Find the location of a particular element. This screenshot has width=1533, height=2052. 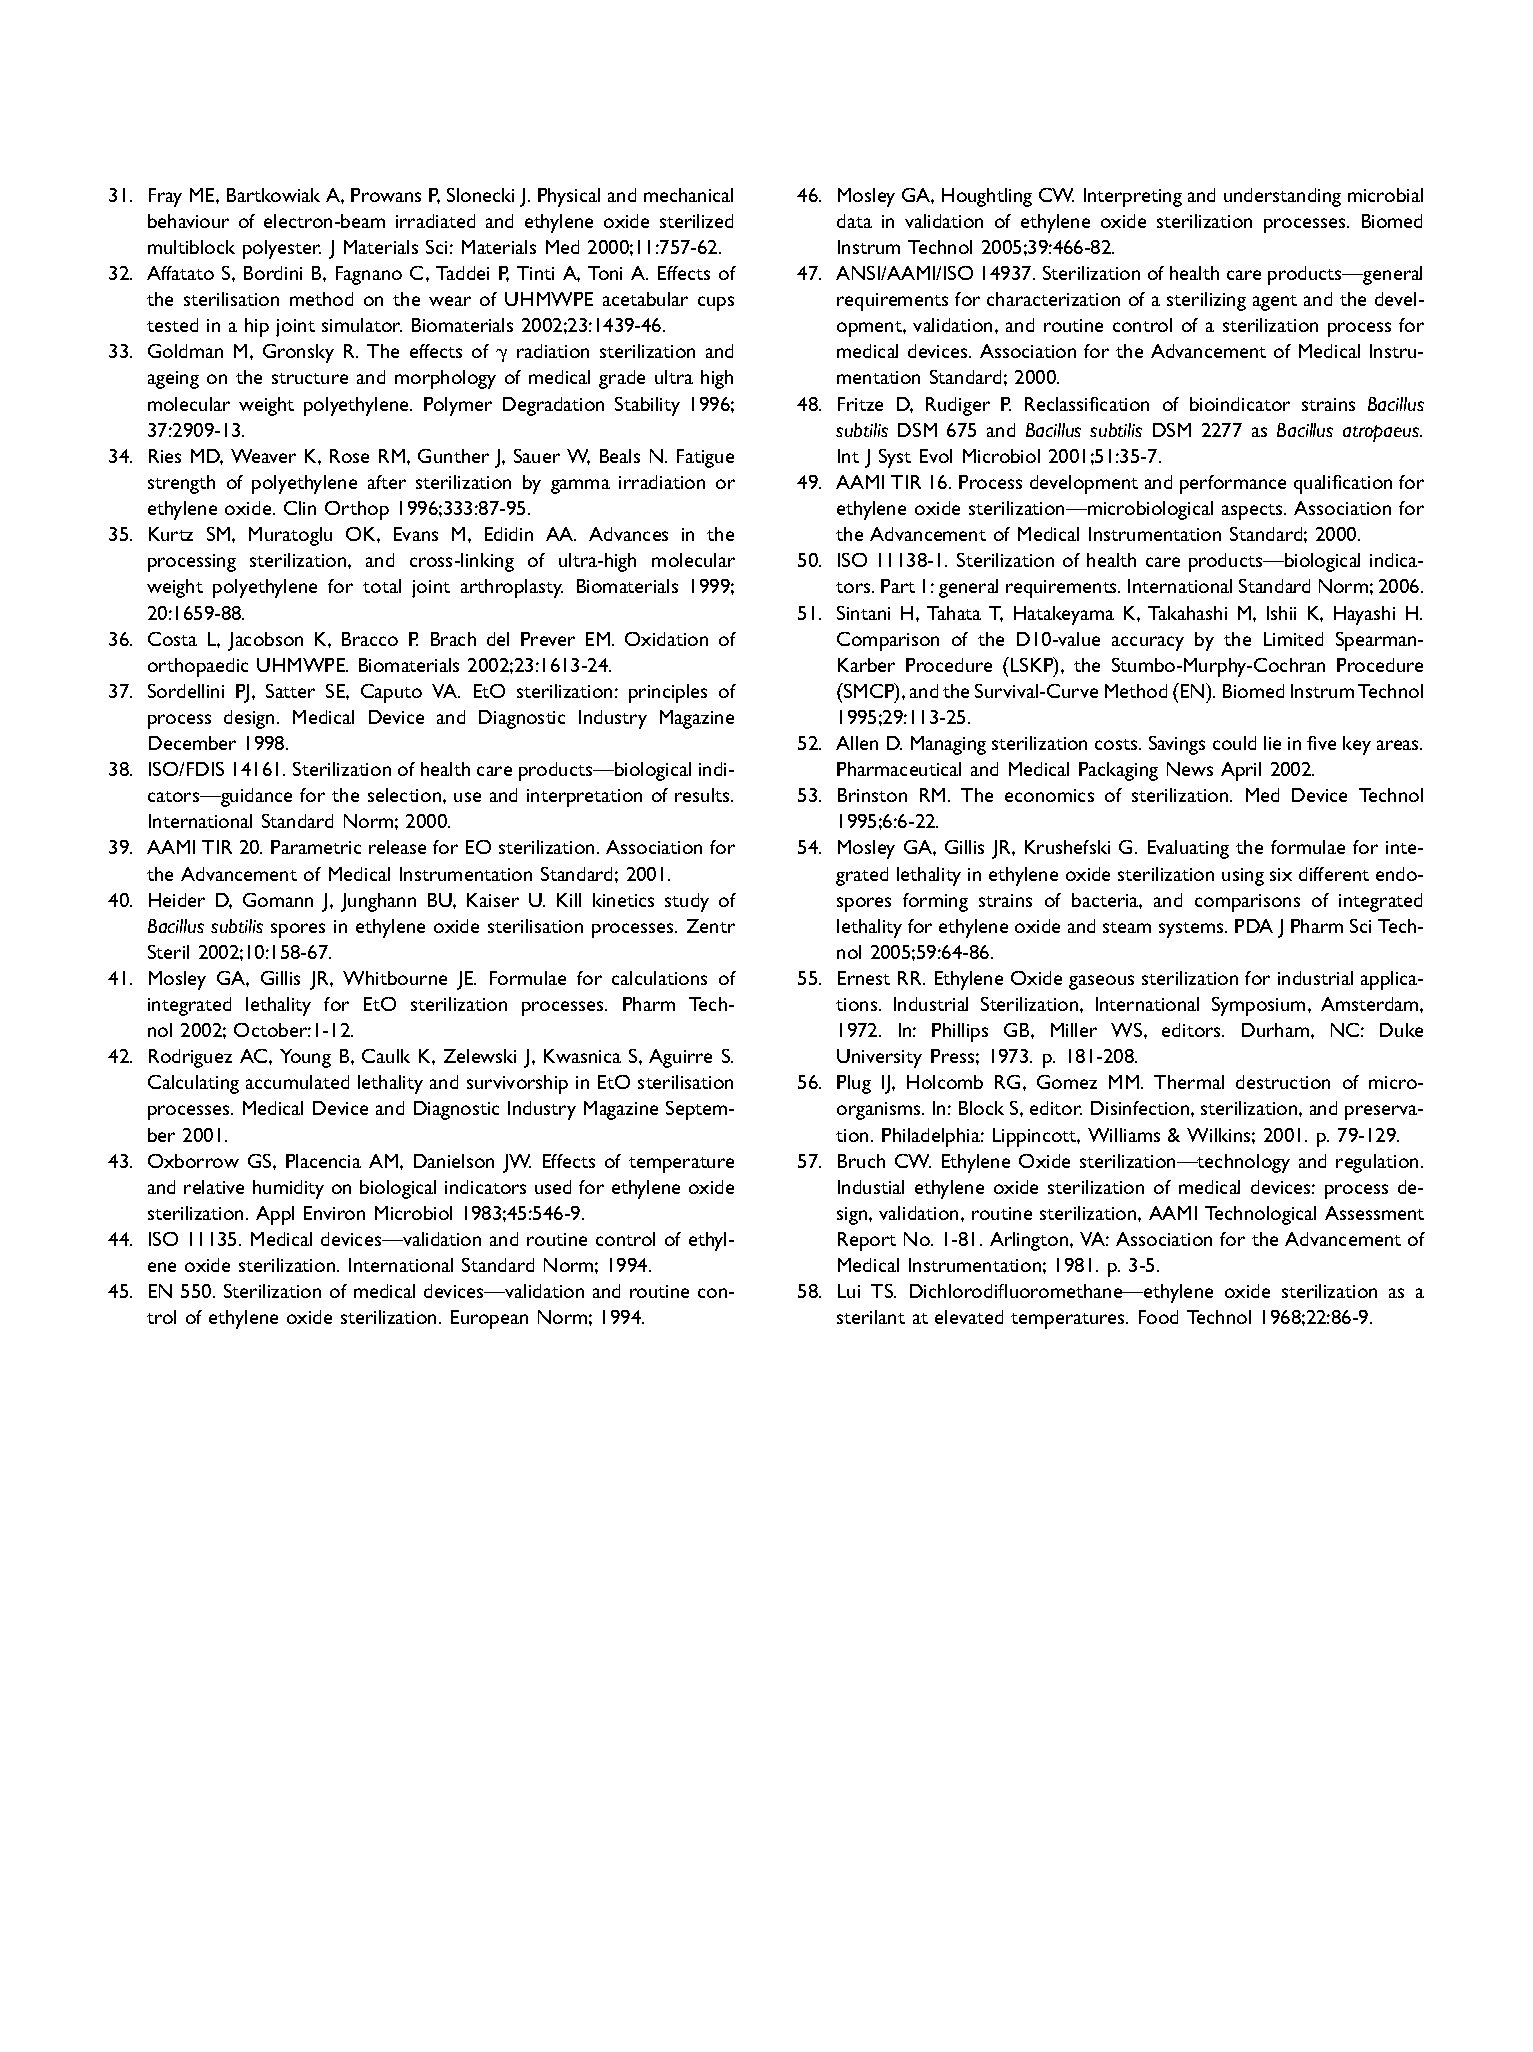

Food is located at coordinates (1158, 1317).
